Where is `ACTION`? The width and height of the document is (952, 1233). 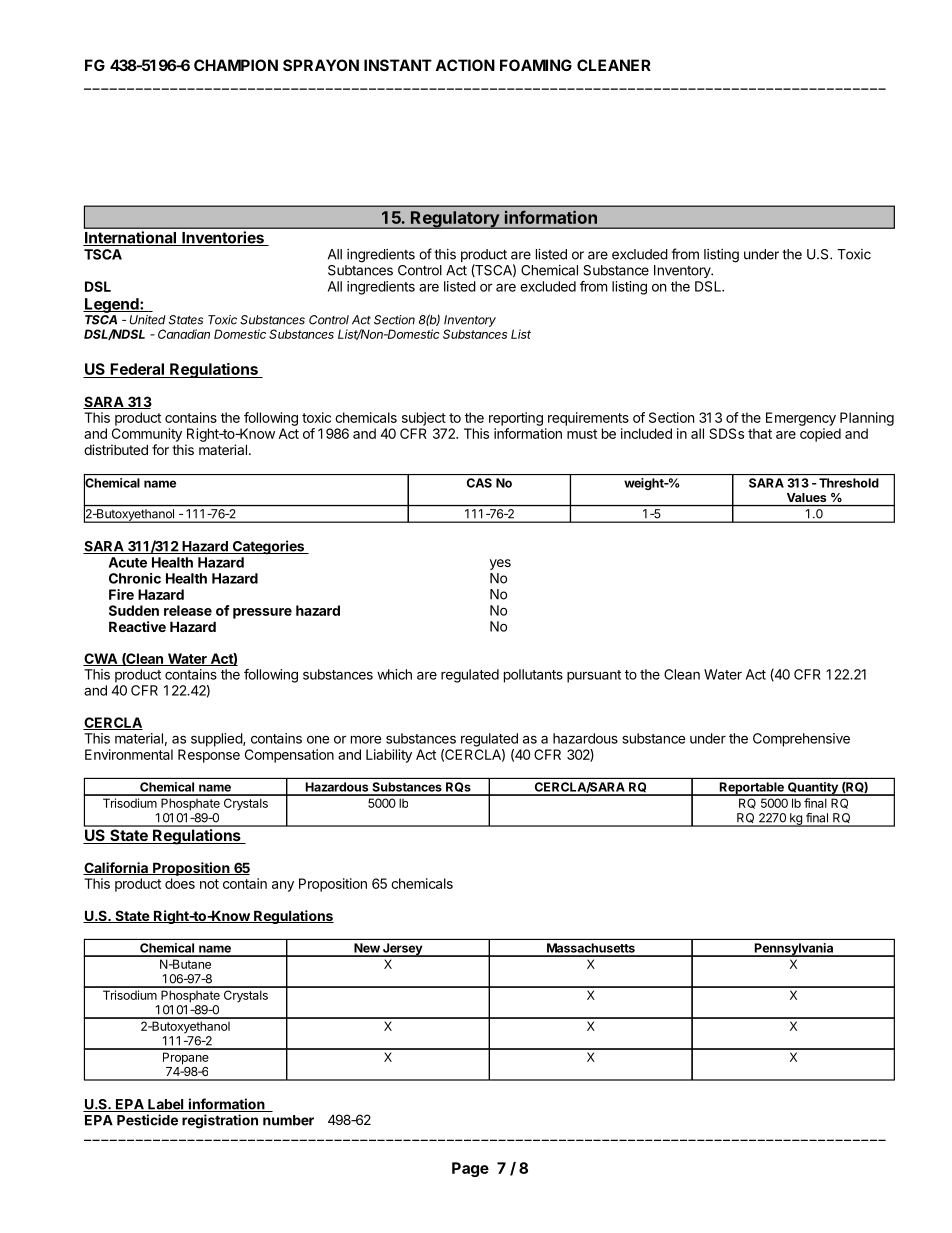 ACTION is located at coordinates (465, 65).
